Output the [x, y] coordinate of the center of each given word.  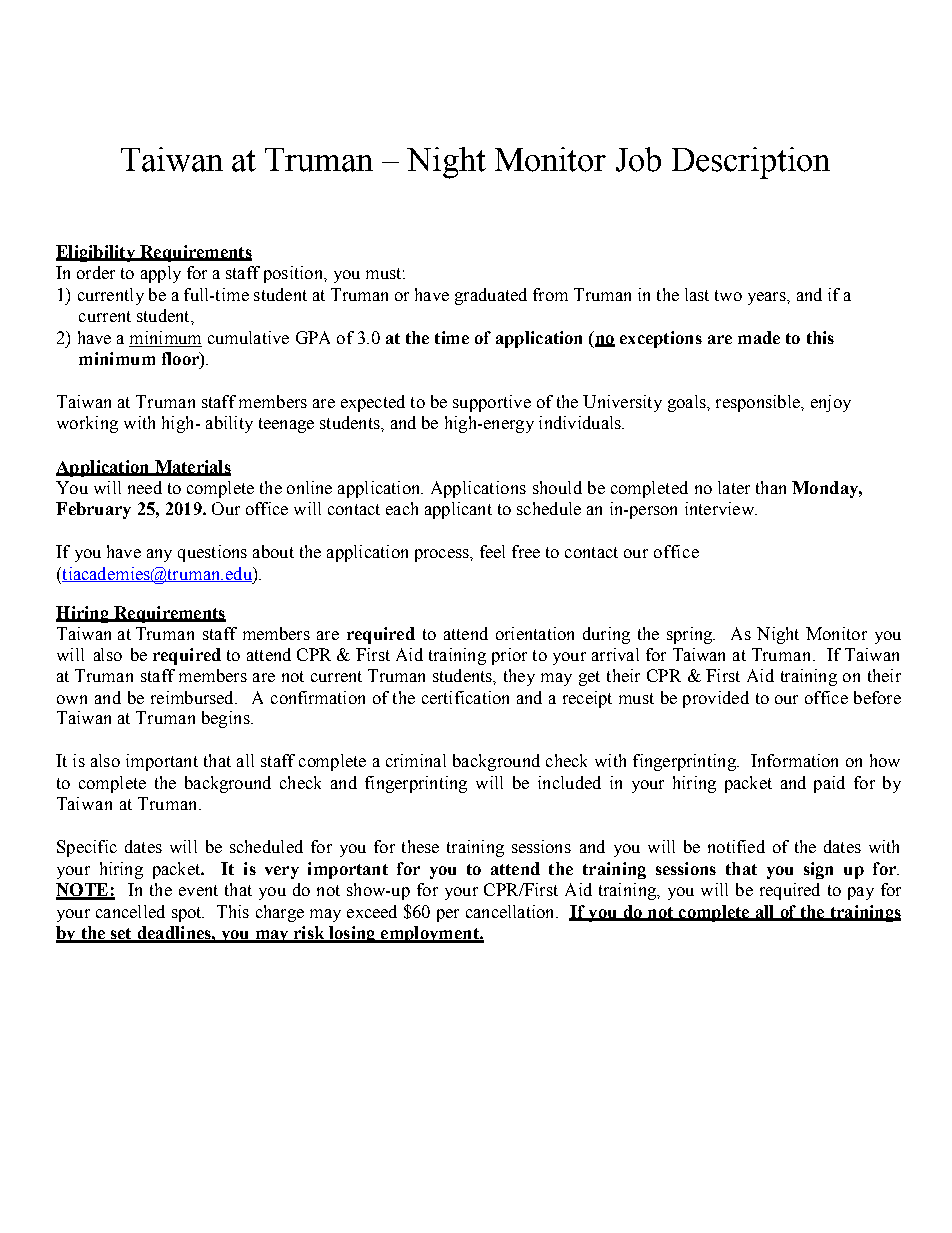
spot [188, 914]
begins [227, 719]
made [759, 337]
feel [492, 551]
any [159, 555]
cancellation [511, 911]
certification [465, 697]
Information [794, 760]
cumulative [248, 337]
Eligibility [96, 253]
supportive [492, 403]
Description [751, 163]
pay [861, 893]
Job [638, 159]
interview [720, 508]
